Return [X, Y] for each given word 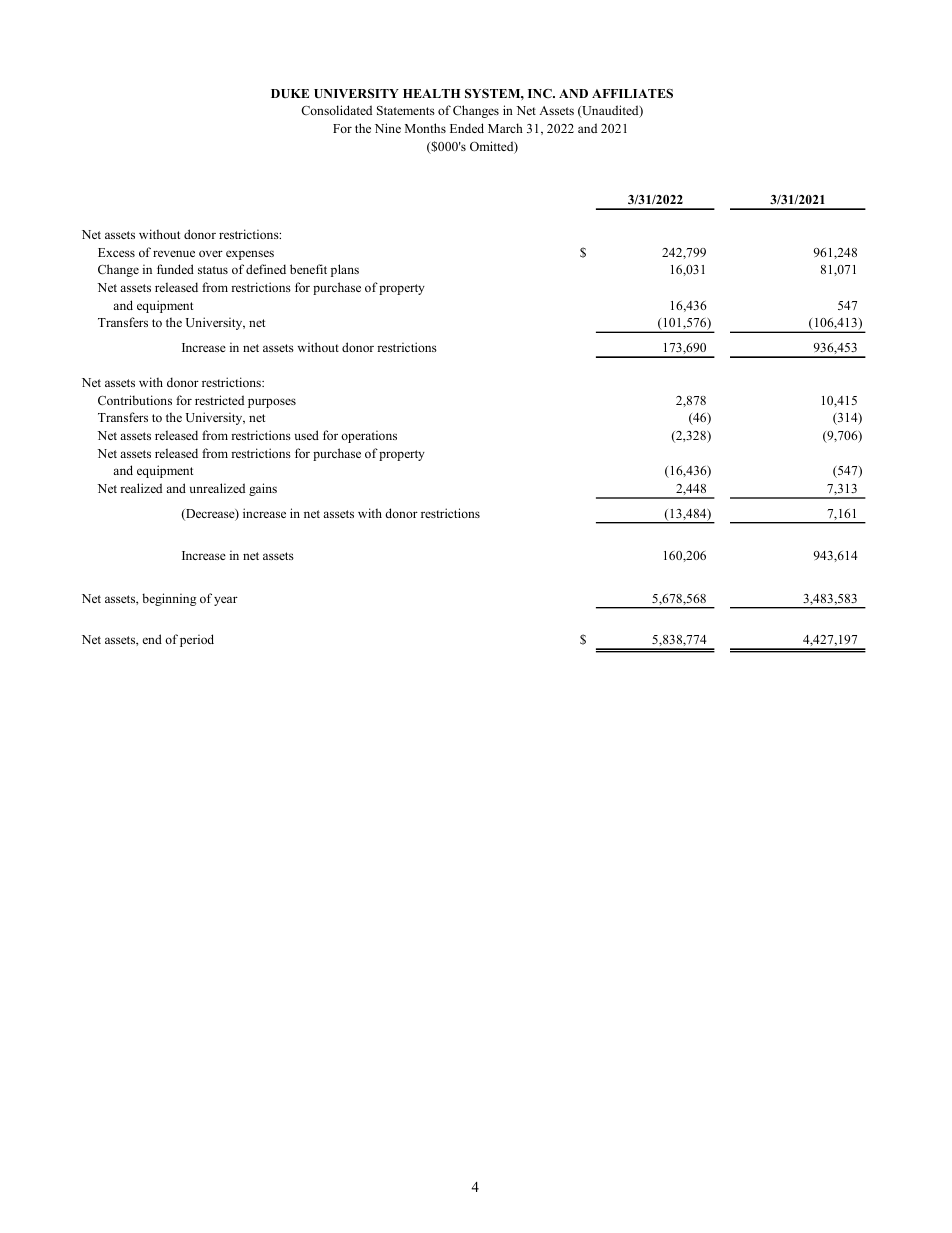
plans [345, 270]
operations [369, 436]
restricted [219, 400]
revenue [174, 253]
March [505, 128]
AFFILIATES [632, 93]
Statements [406, 110]
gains [263, 489]
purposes [272, 403]
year [226, 601]
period [197, 640]
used [307, 435]
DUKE [290, 94]
